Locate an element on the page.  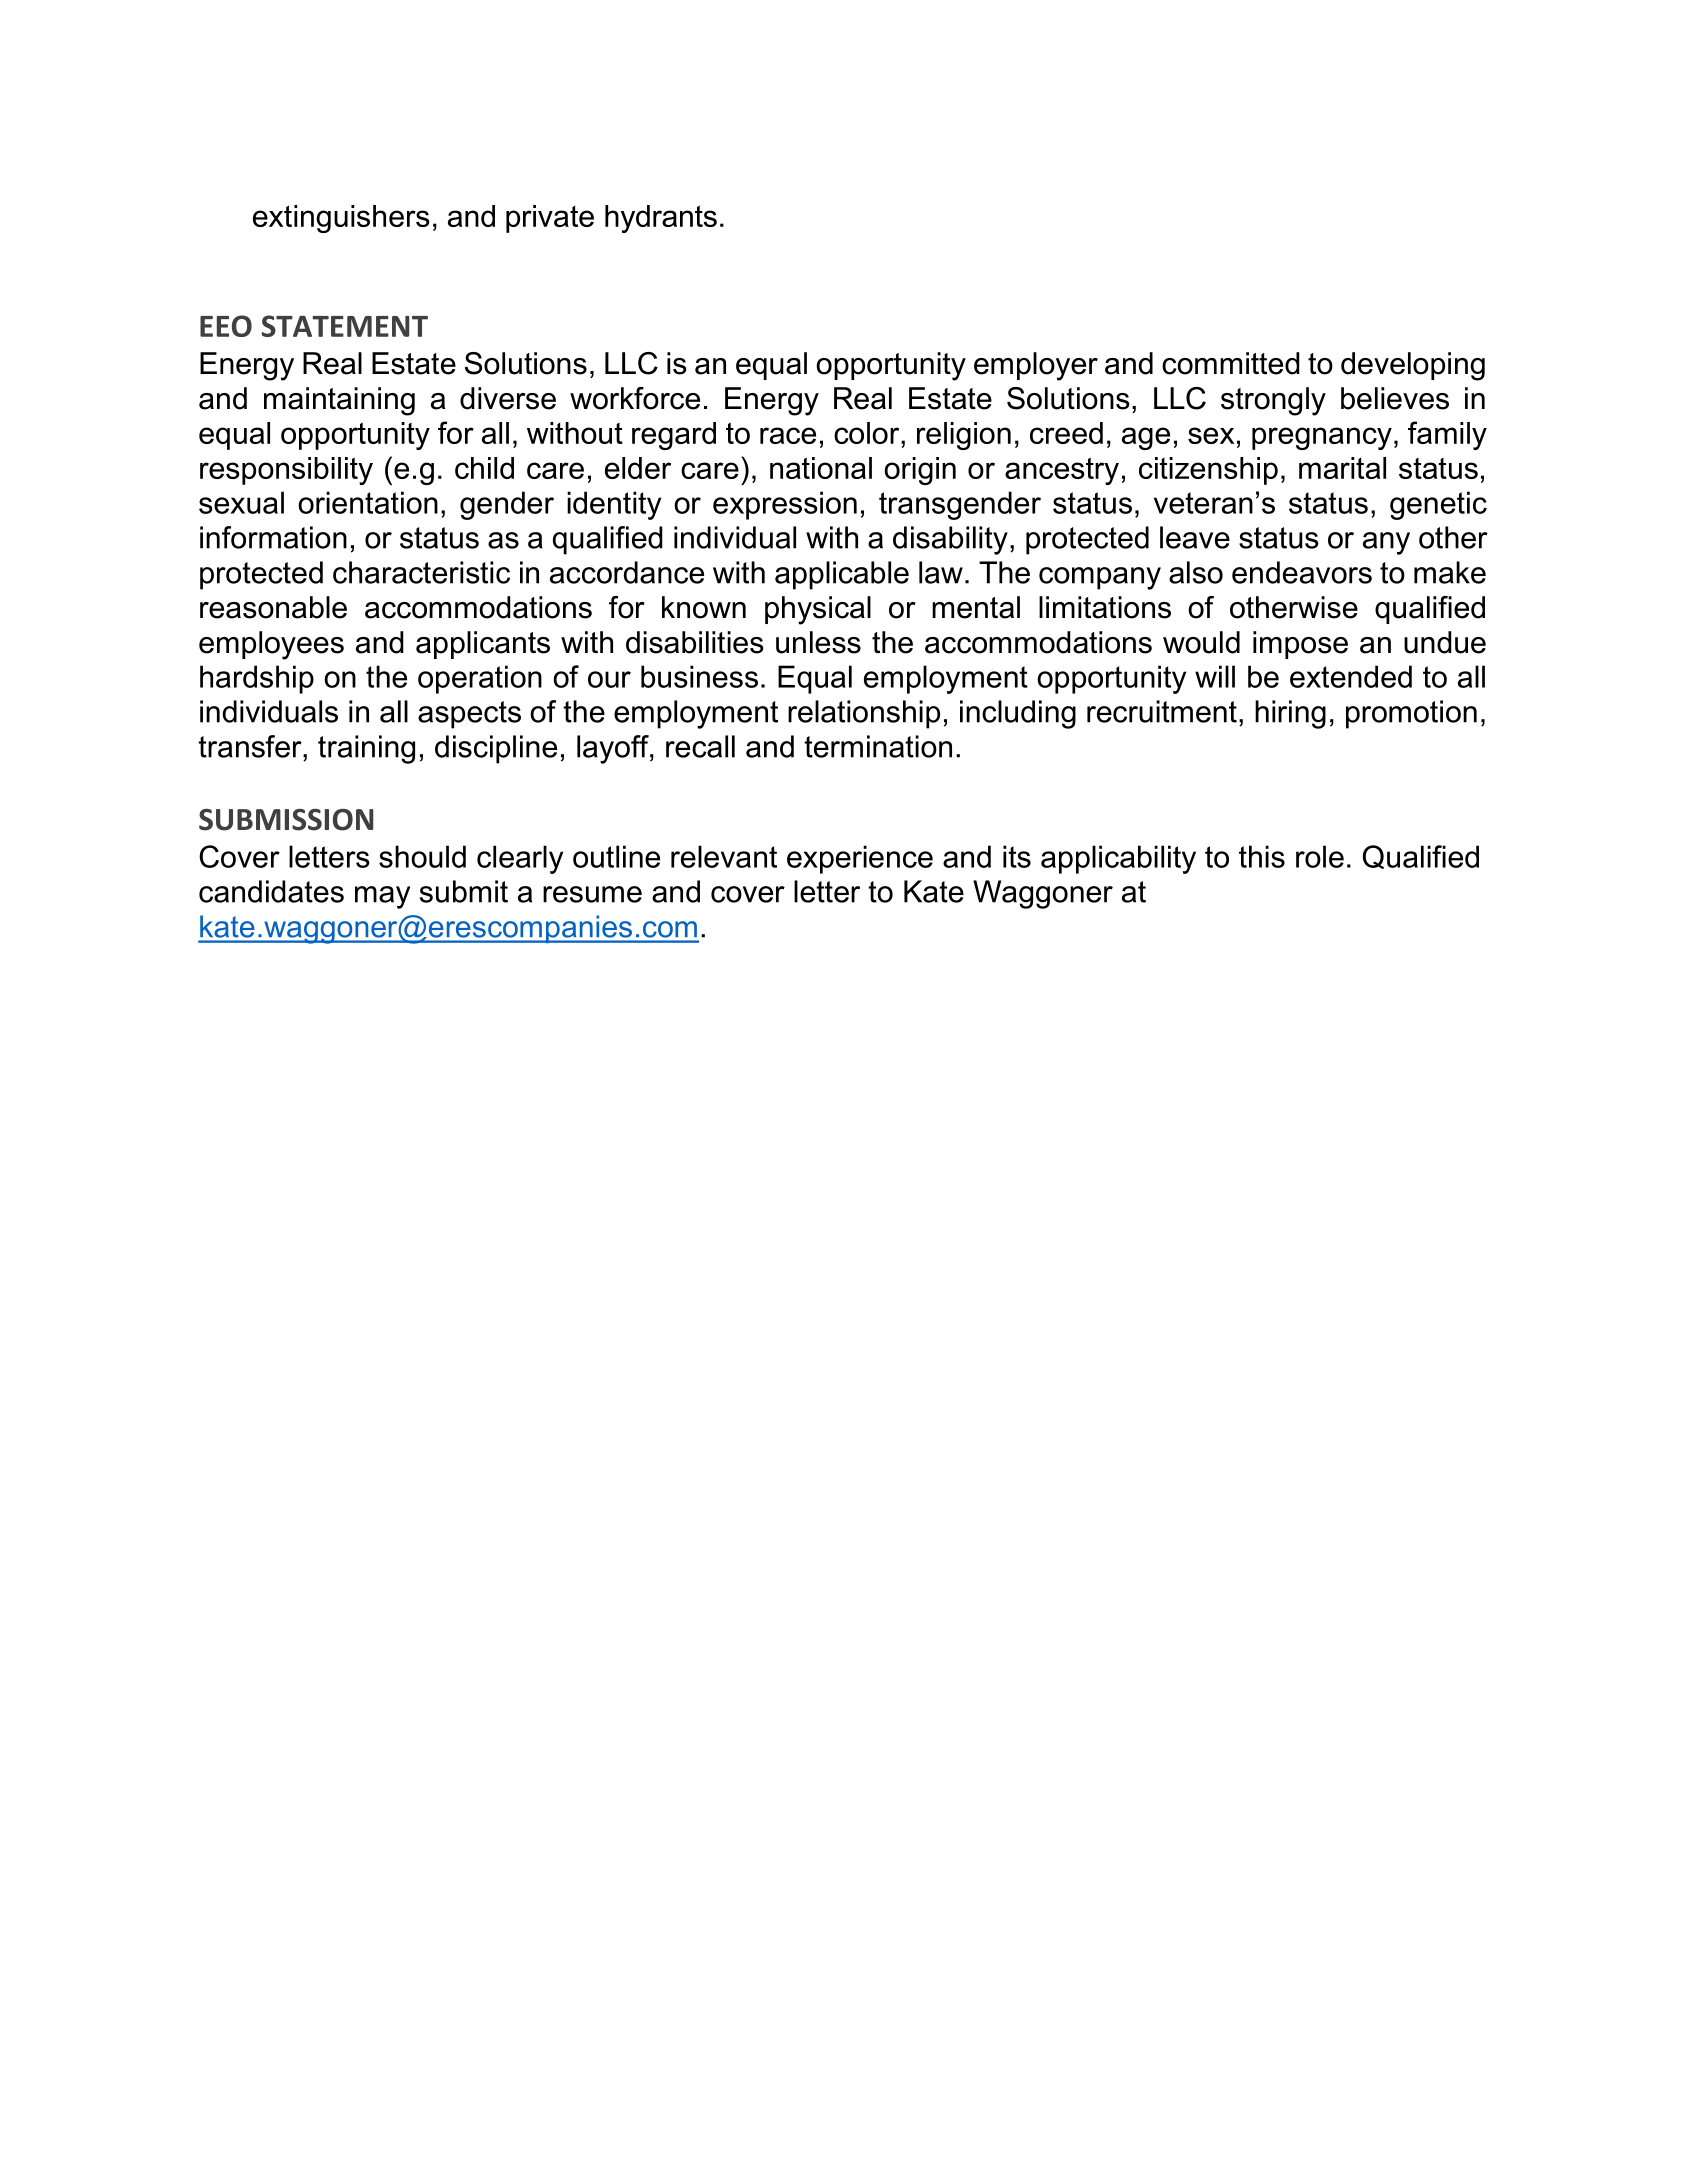
relationship is located at coordinates (864, 714).
